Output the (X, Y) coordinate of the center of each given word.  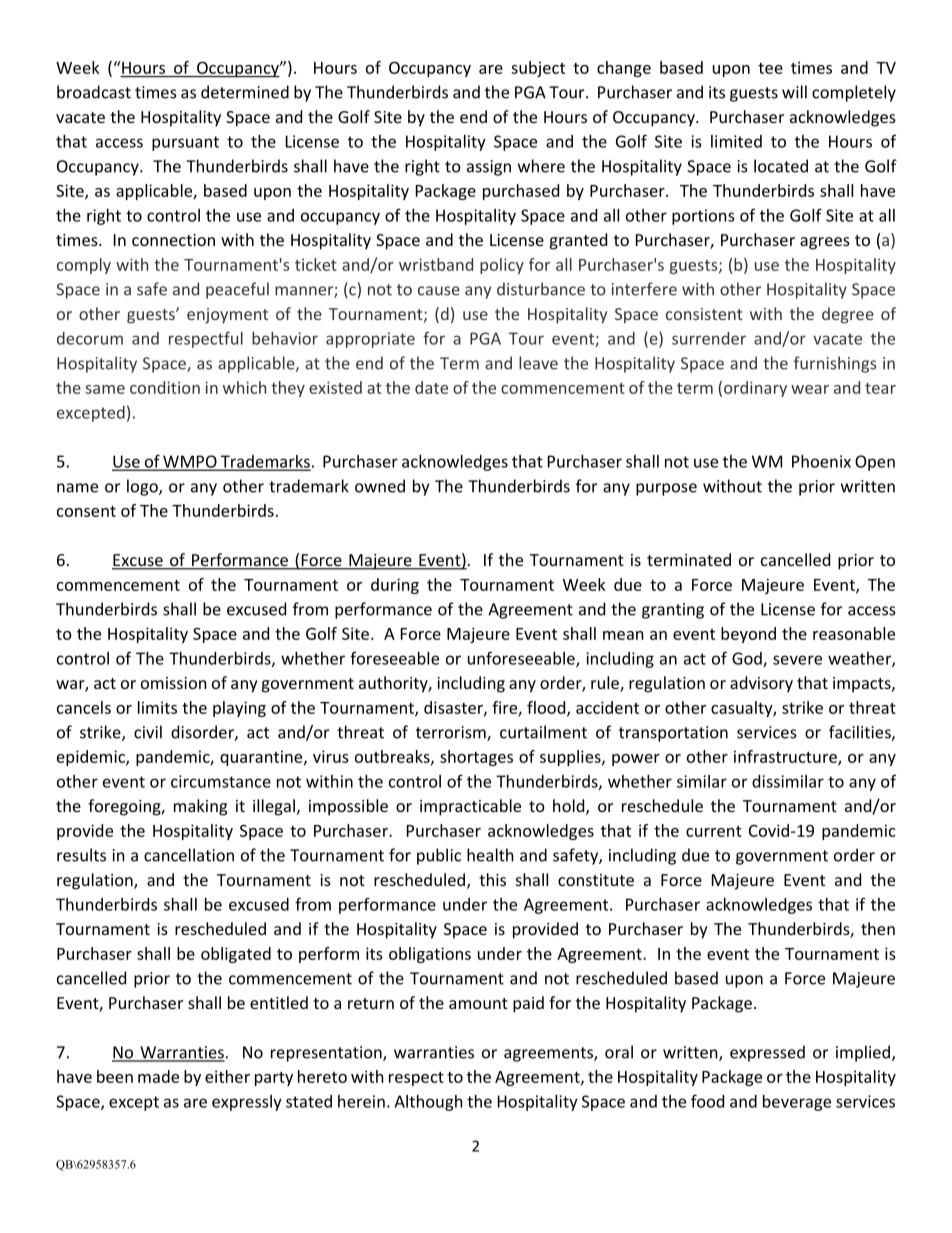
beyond (748, 635)
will (794, 92)
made (158, 1076)
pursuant (185, 143)
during (395, 586)
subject (538, 69)
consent (86, 511)
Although (428, 1103)
